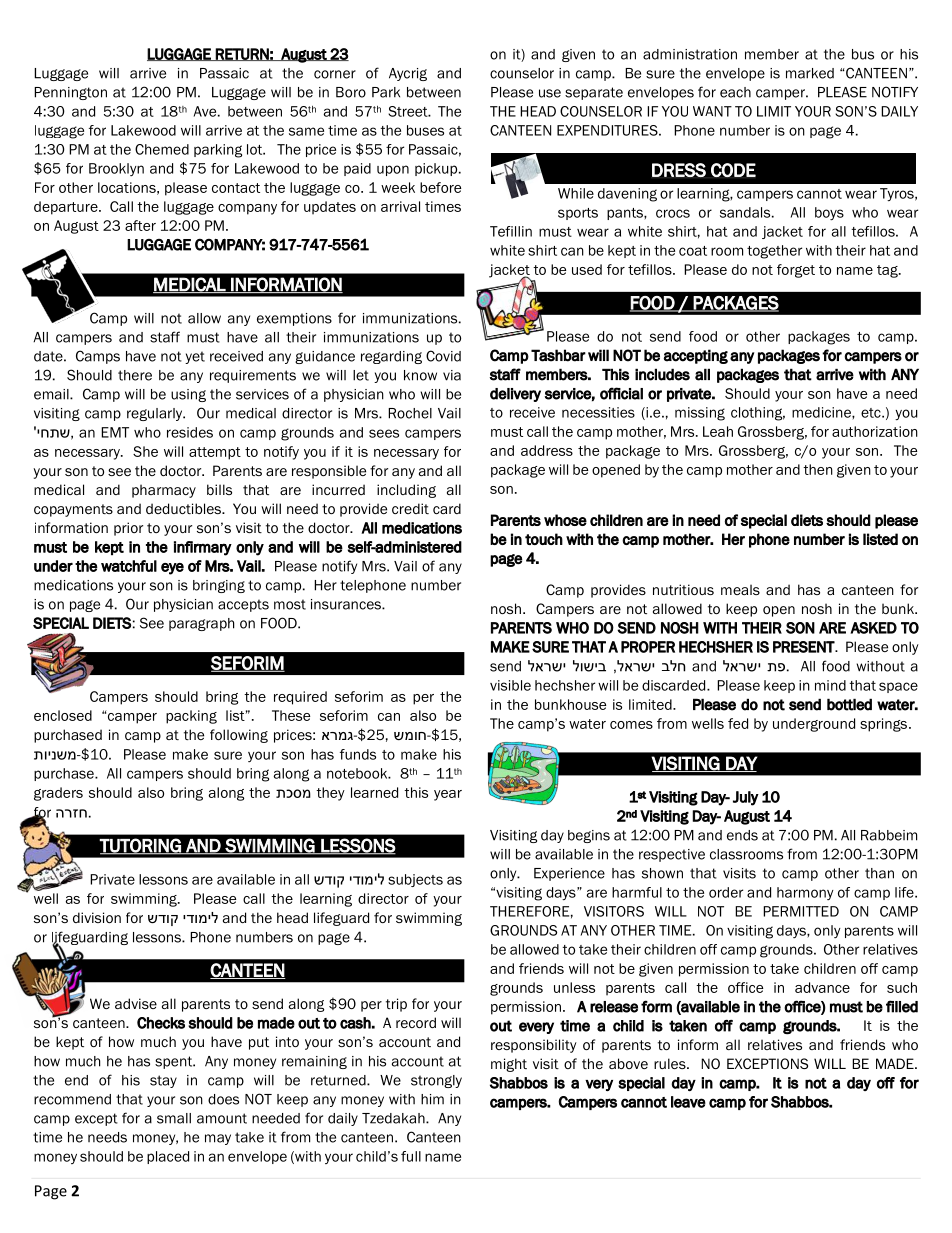  I want to click on leave, so click(688, 1102).
